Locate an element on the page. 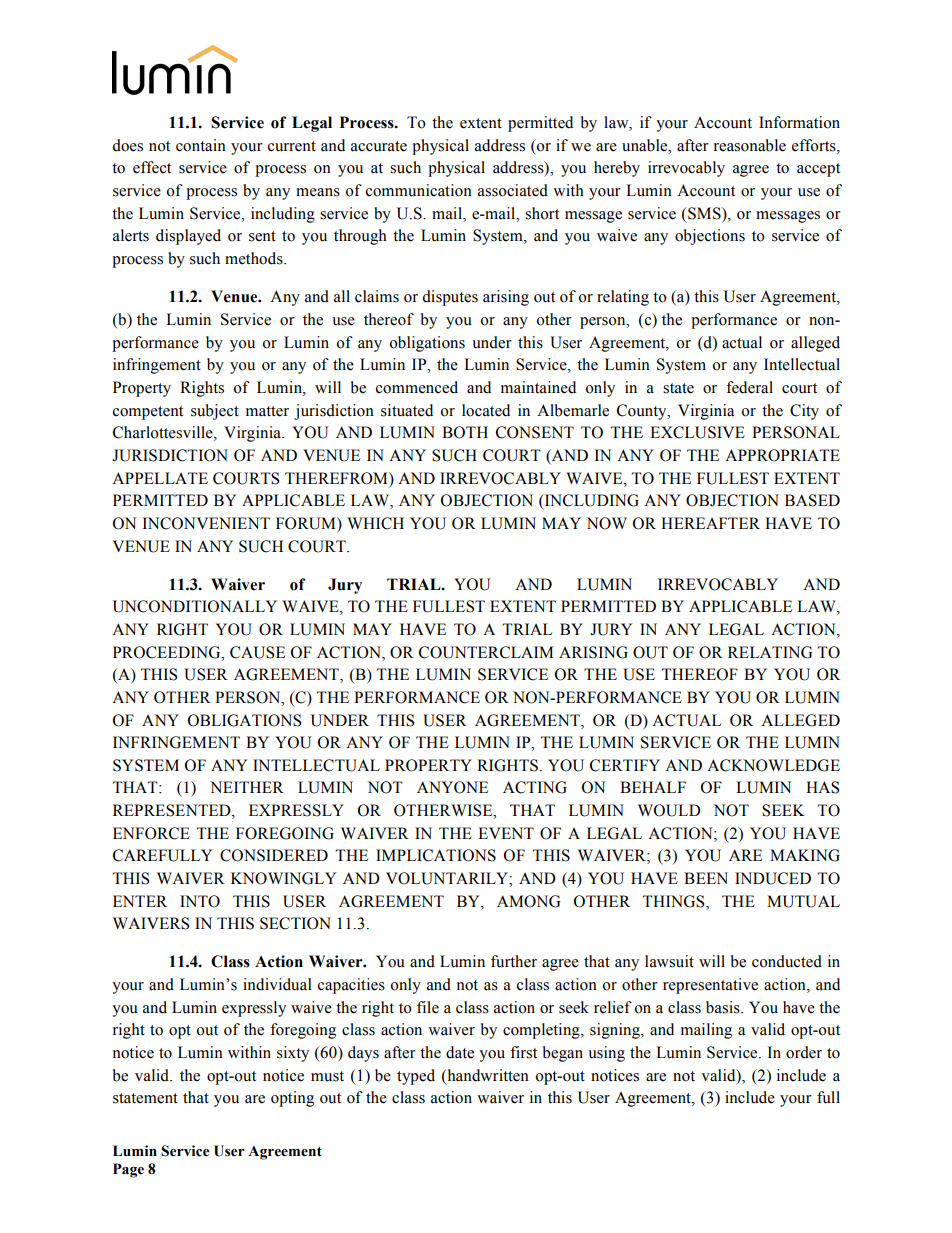 The image size is (952, 1233). reasonable is located at coordinates (750, 145).
